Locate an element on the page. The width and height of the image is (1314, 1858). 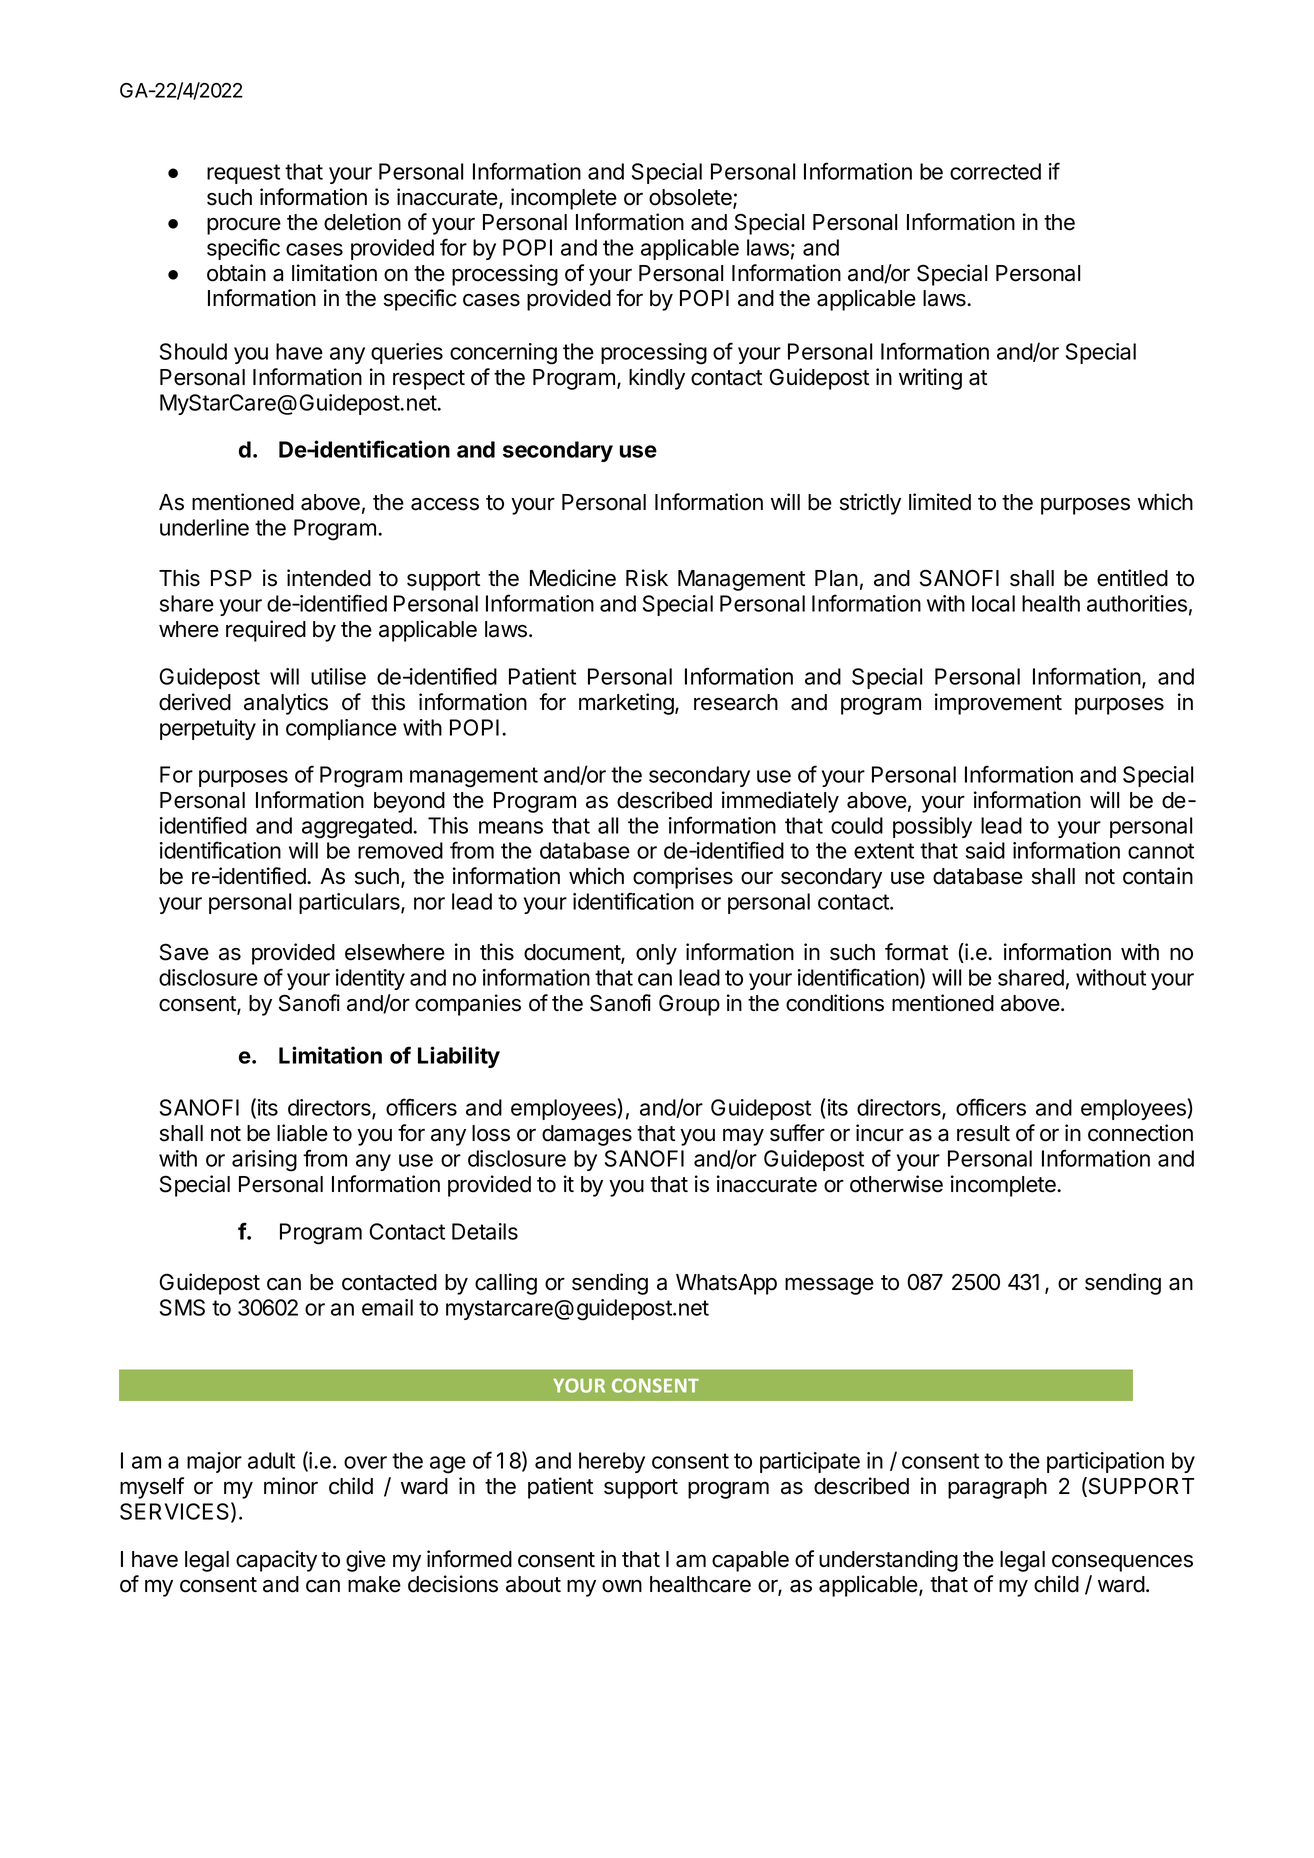
aggregated is located at coordinates (358, 828).
